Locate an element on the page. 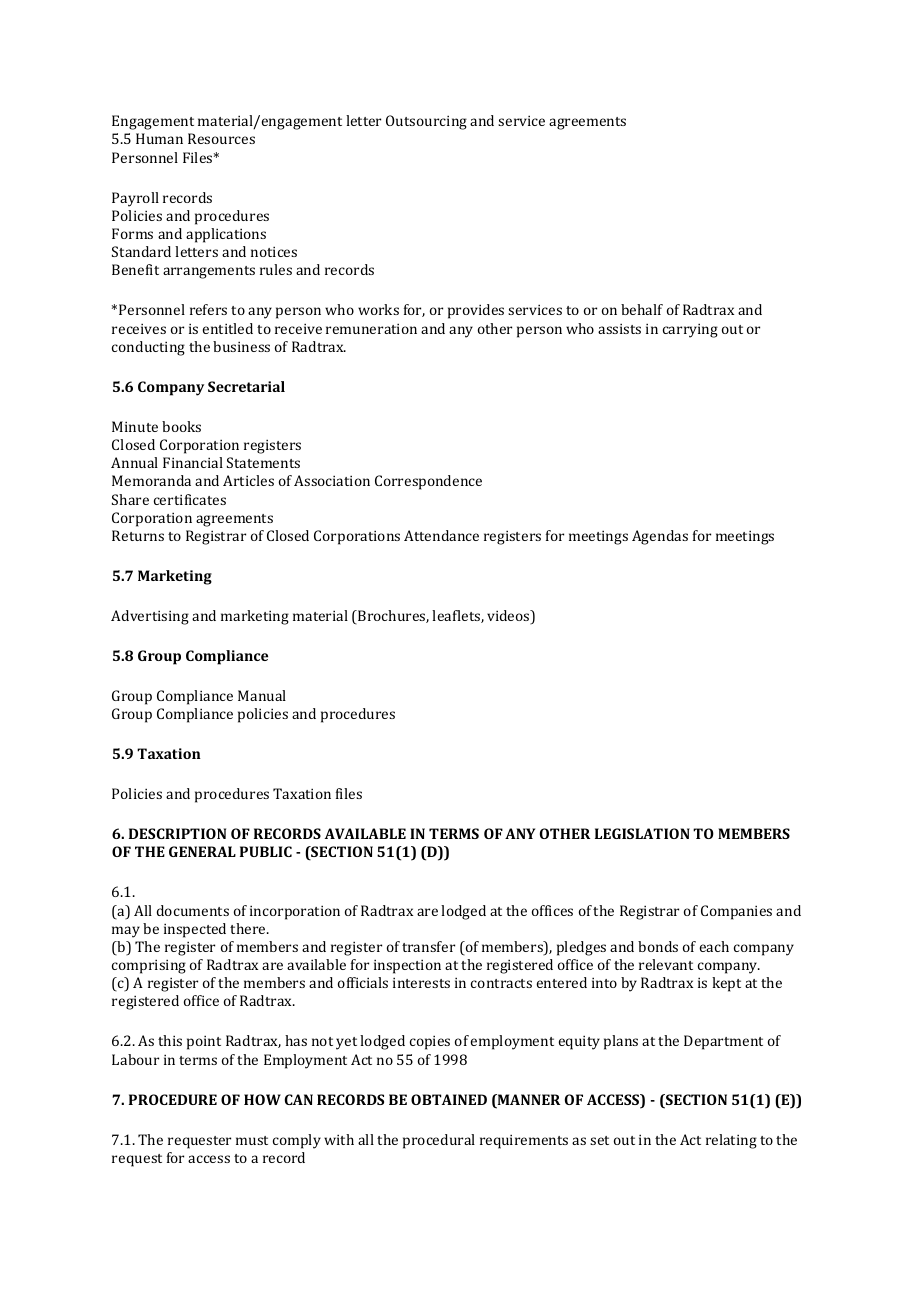 The width and height of the image is (924, 1308). books is located at coordinates (181, 426).
